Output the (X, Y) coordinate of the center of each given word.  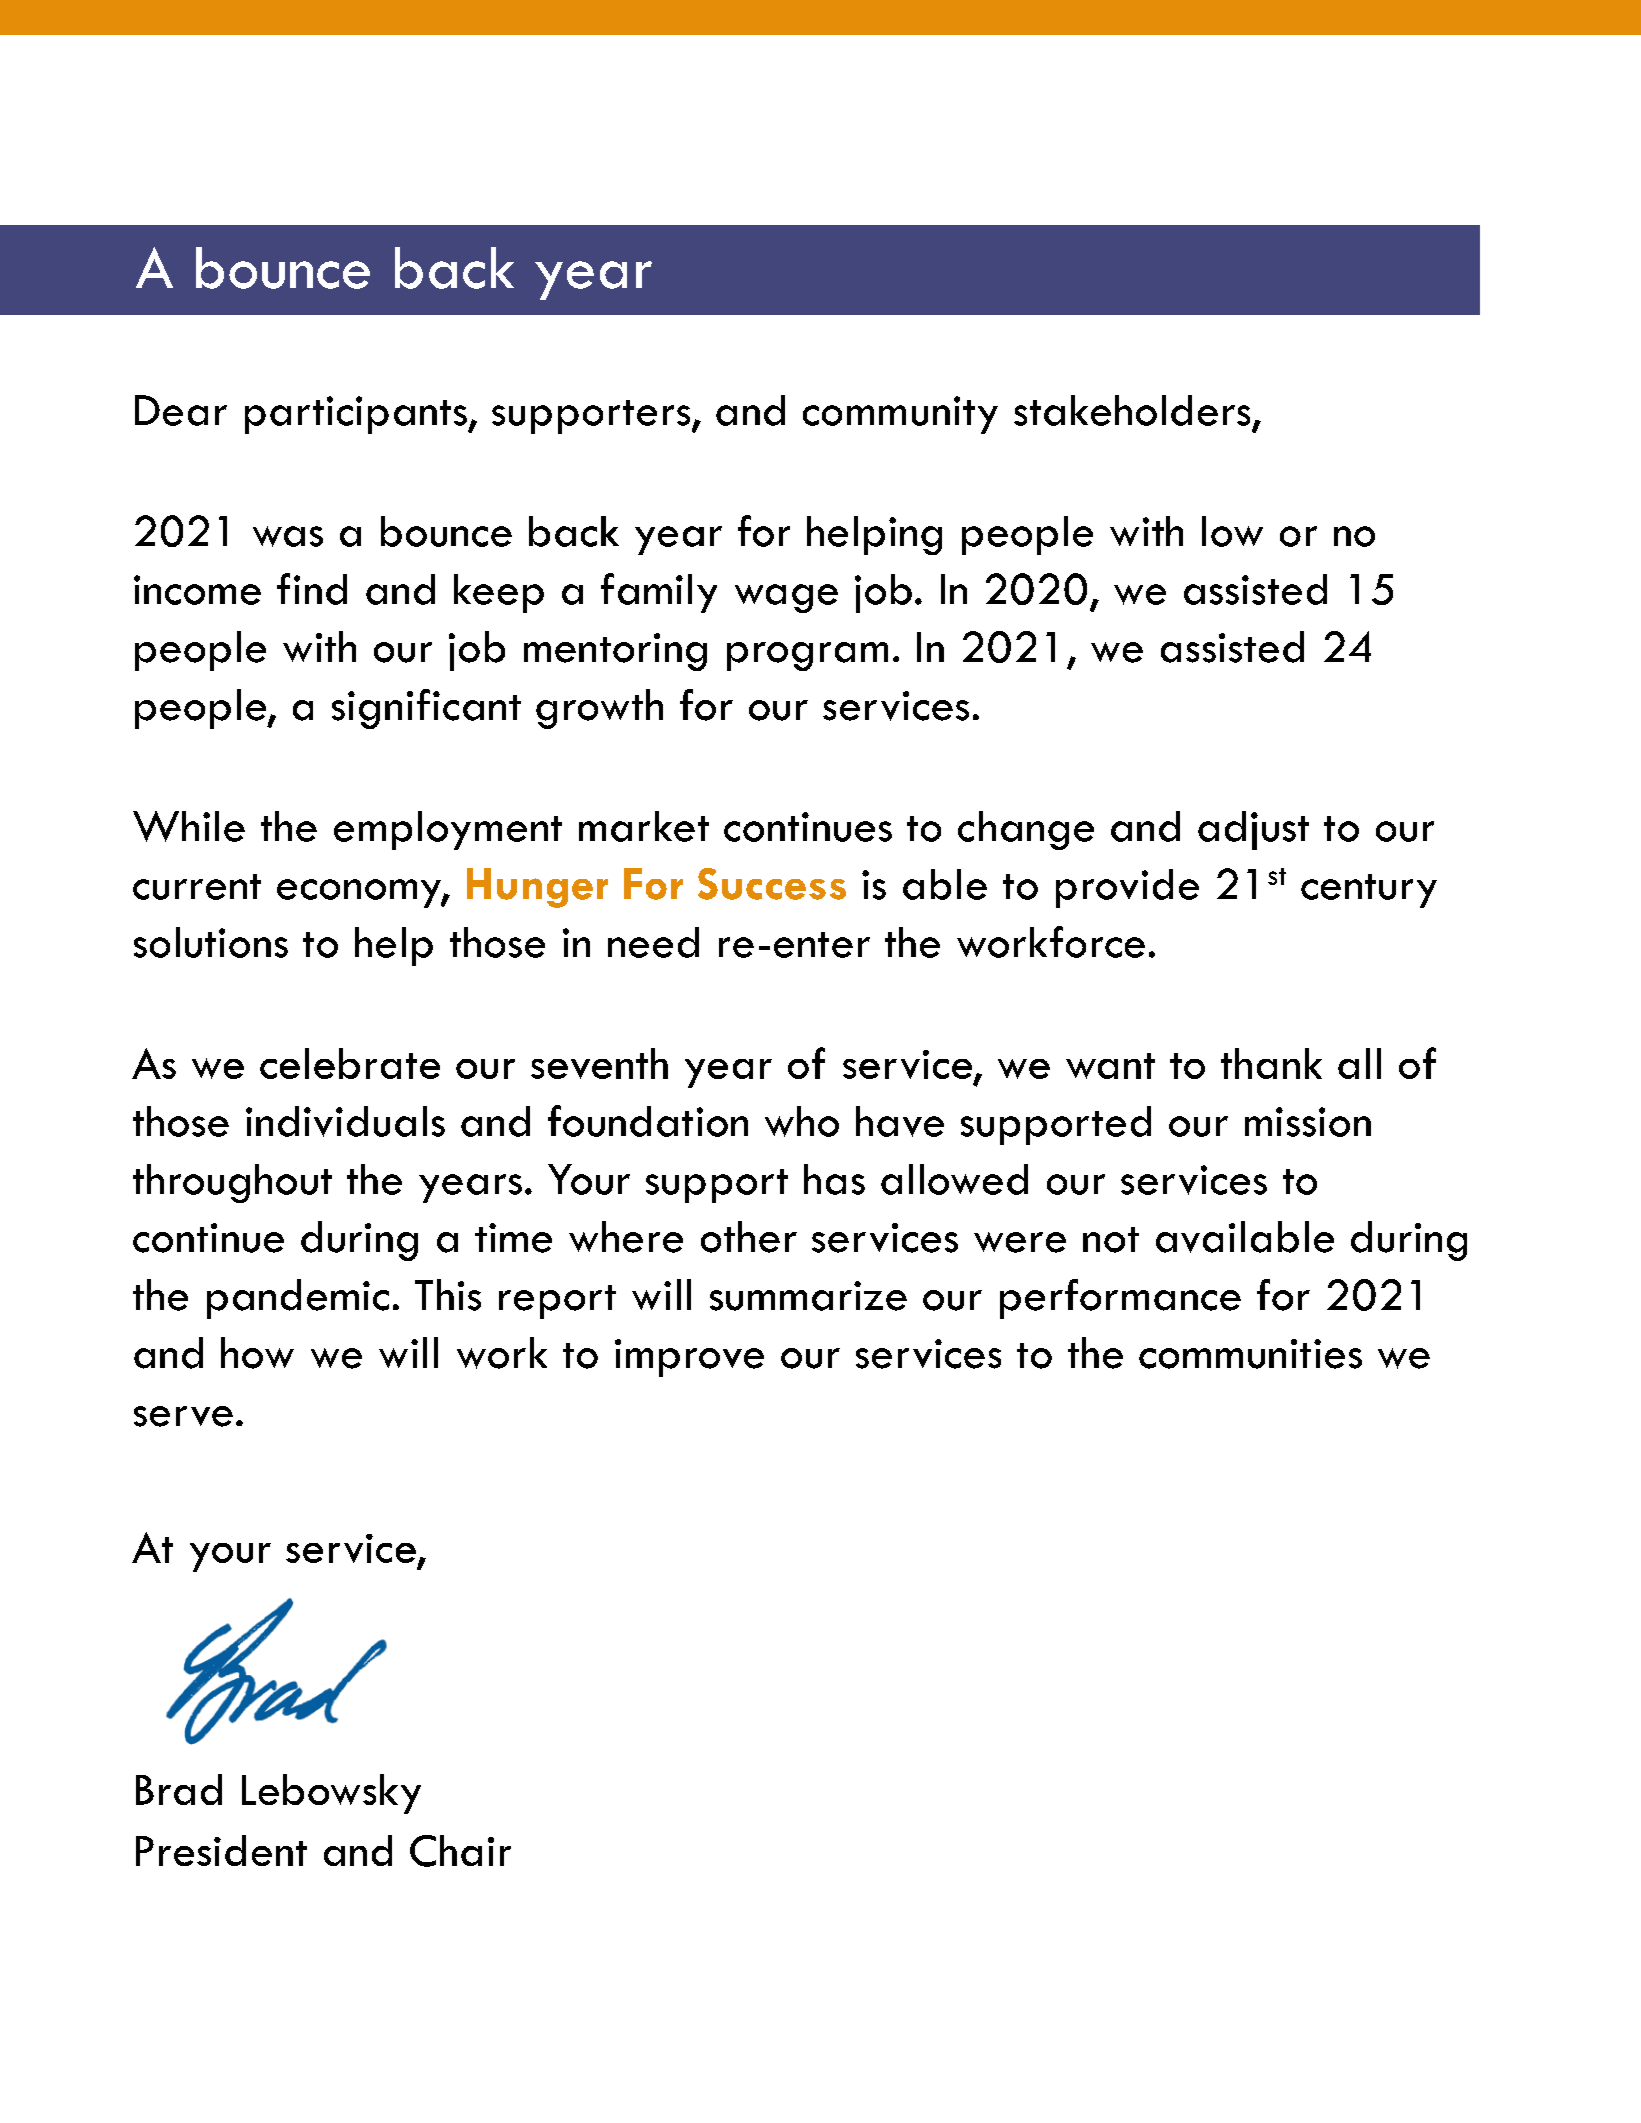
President (221, 1850)
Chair (460, 1851)
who (802, 1121)
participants (357, 415)
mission (1308, 1122)
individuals (345, 1121)
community (900, 415)
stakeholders (1132, 410)
